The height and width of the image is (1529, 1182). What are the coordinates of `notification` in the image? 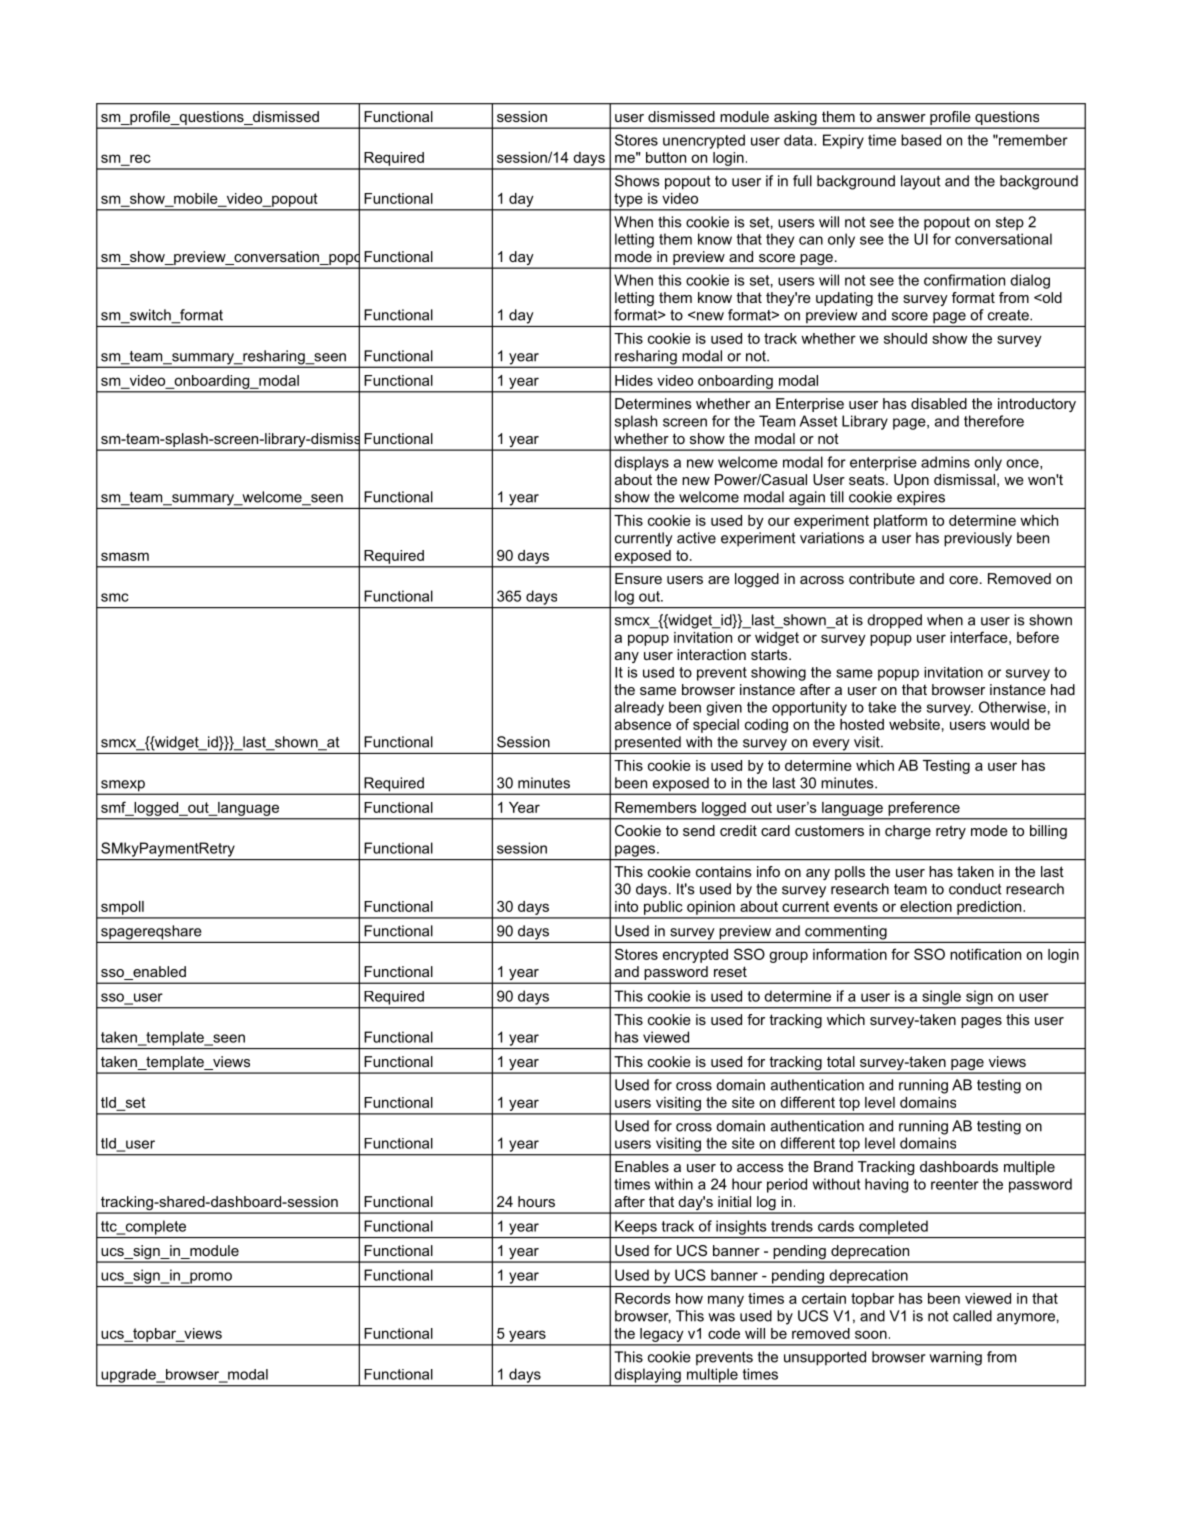 It's located at (985, 954).
